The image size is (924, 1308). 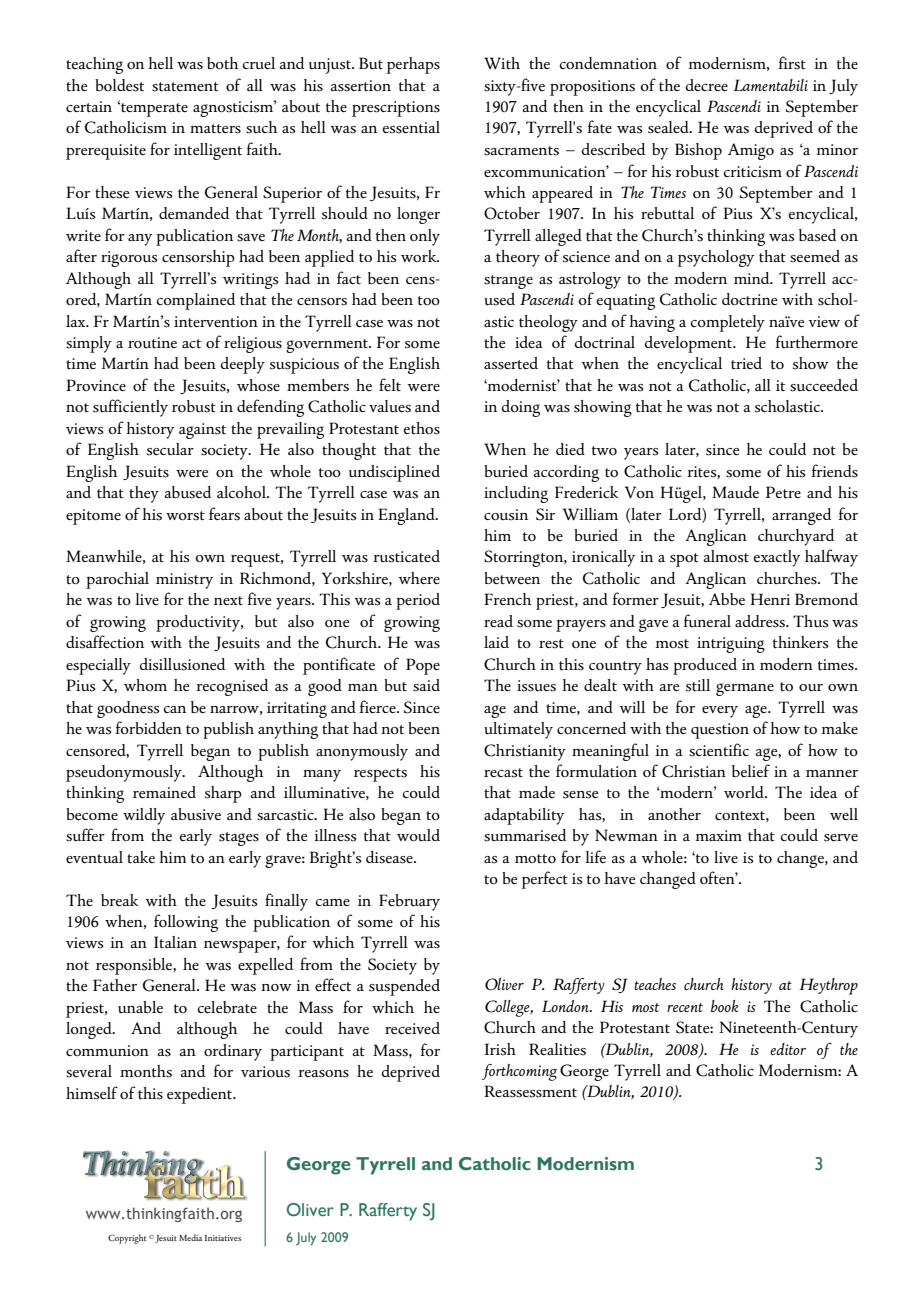 I want to click on boldest, so click(x=119, y=85).
